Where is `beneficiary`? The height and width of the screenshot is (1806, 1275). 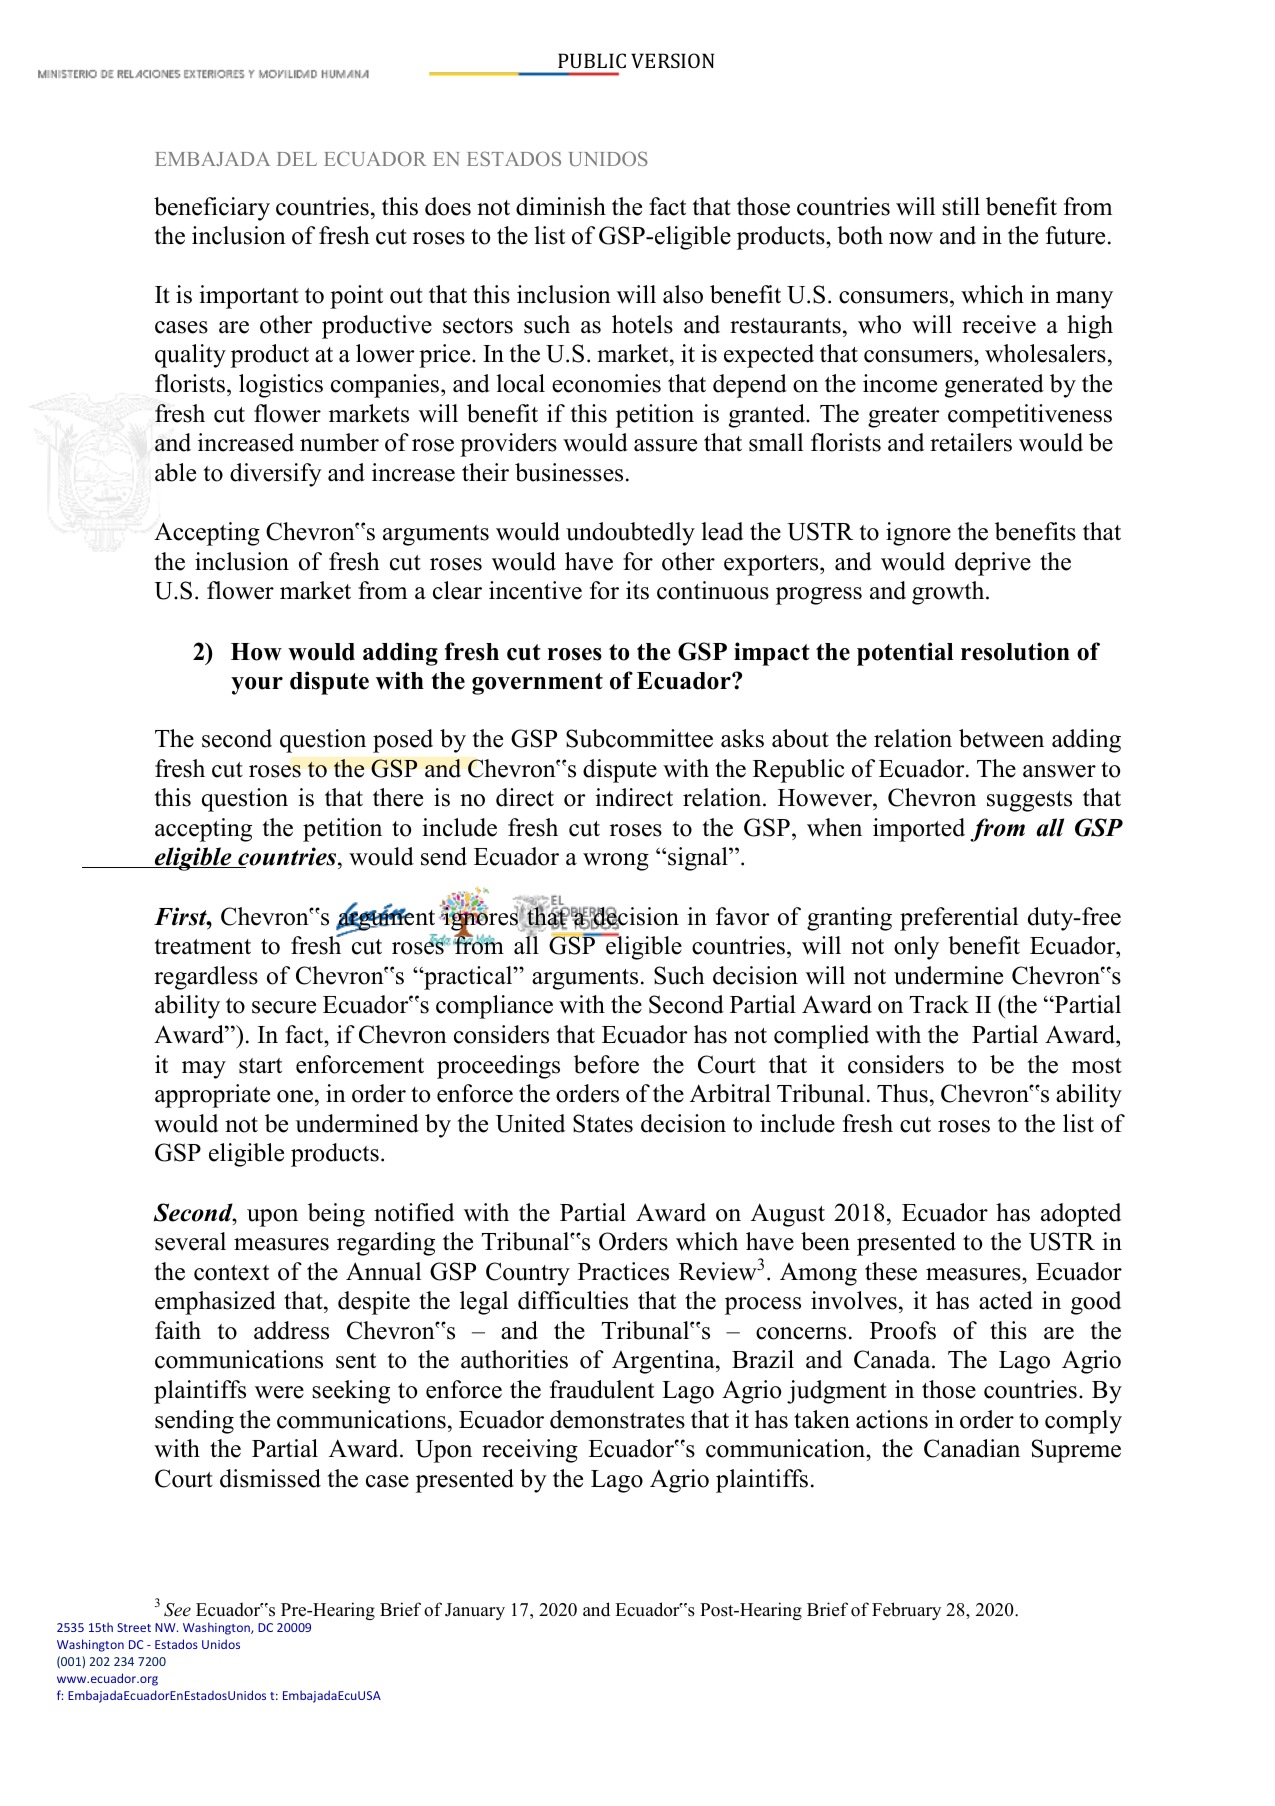
beneficiary is located at coordinates (212, 209).
